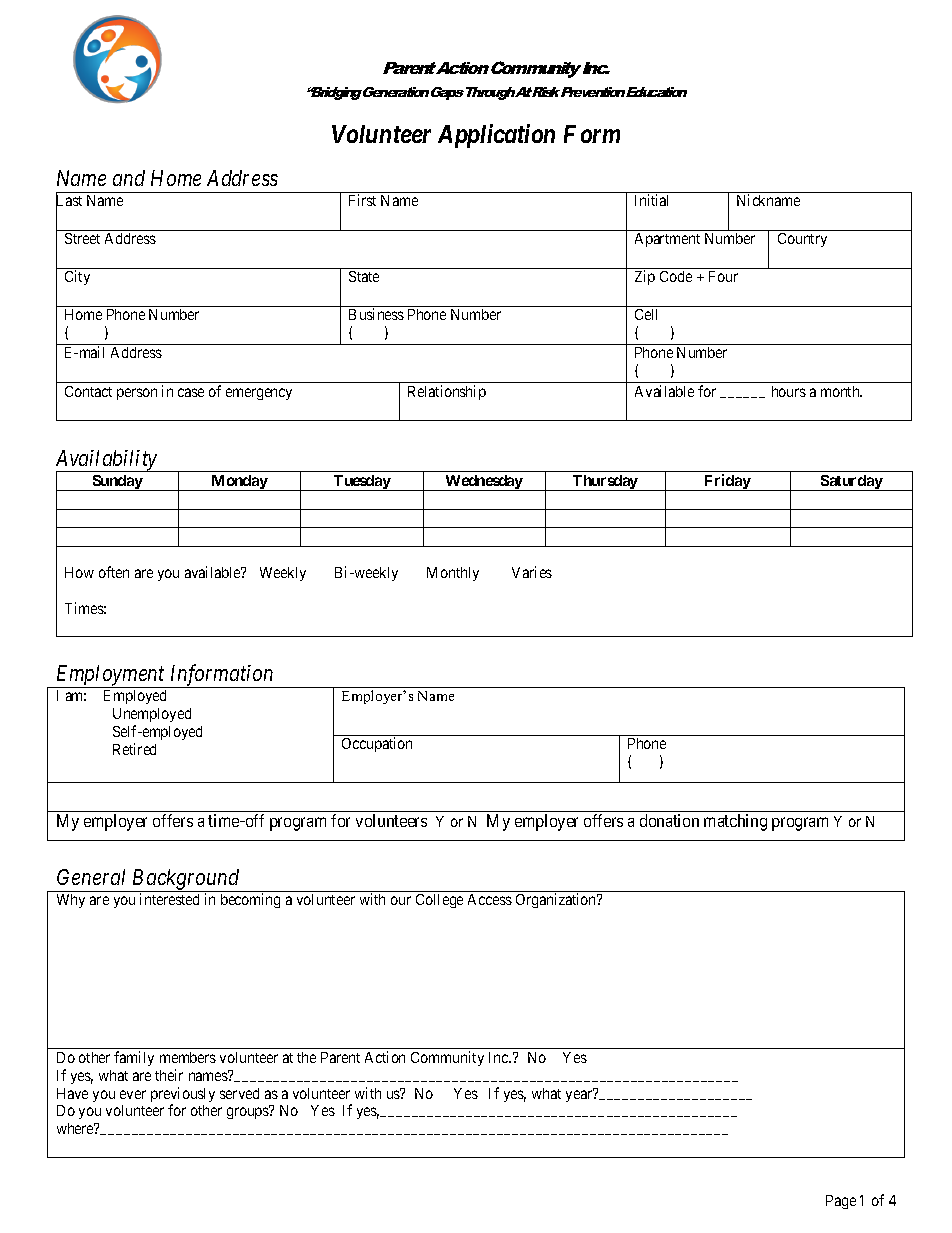 This screenshot has height=1233, width=952. What do you see at coordinates (186, 880) in the screenshot?
I see `Background` at bounding box center [186, 880].
